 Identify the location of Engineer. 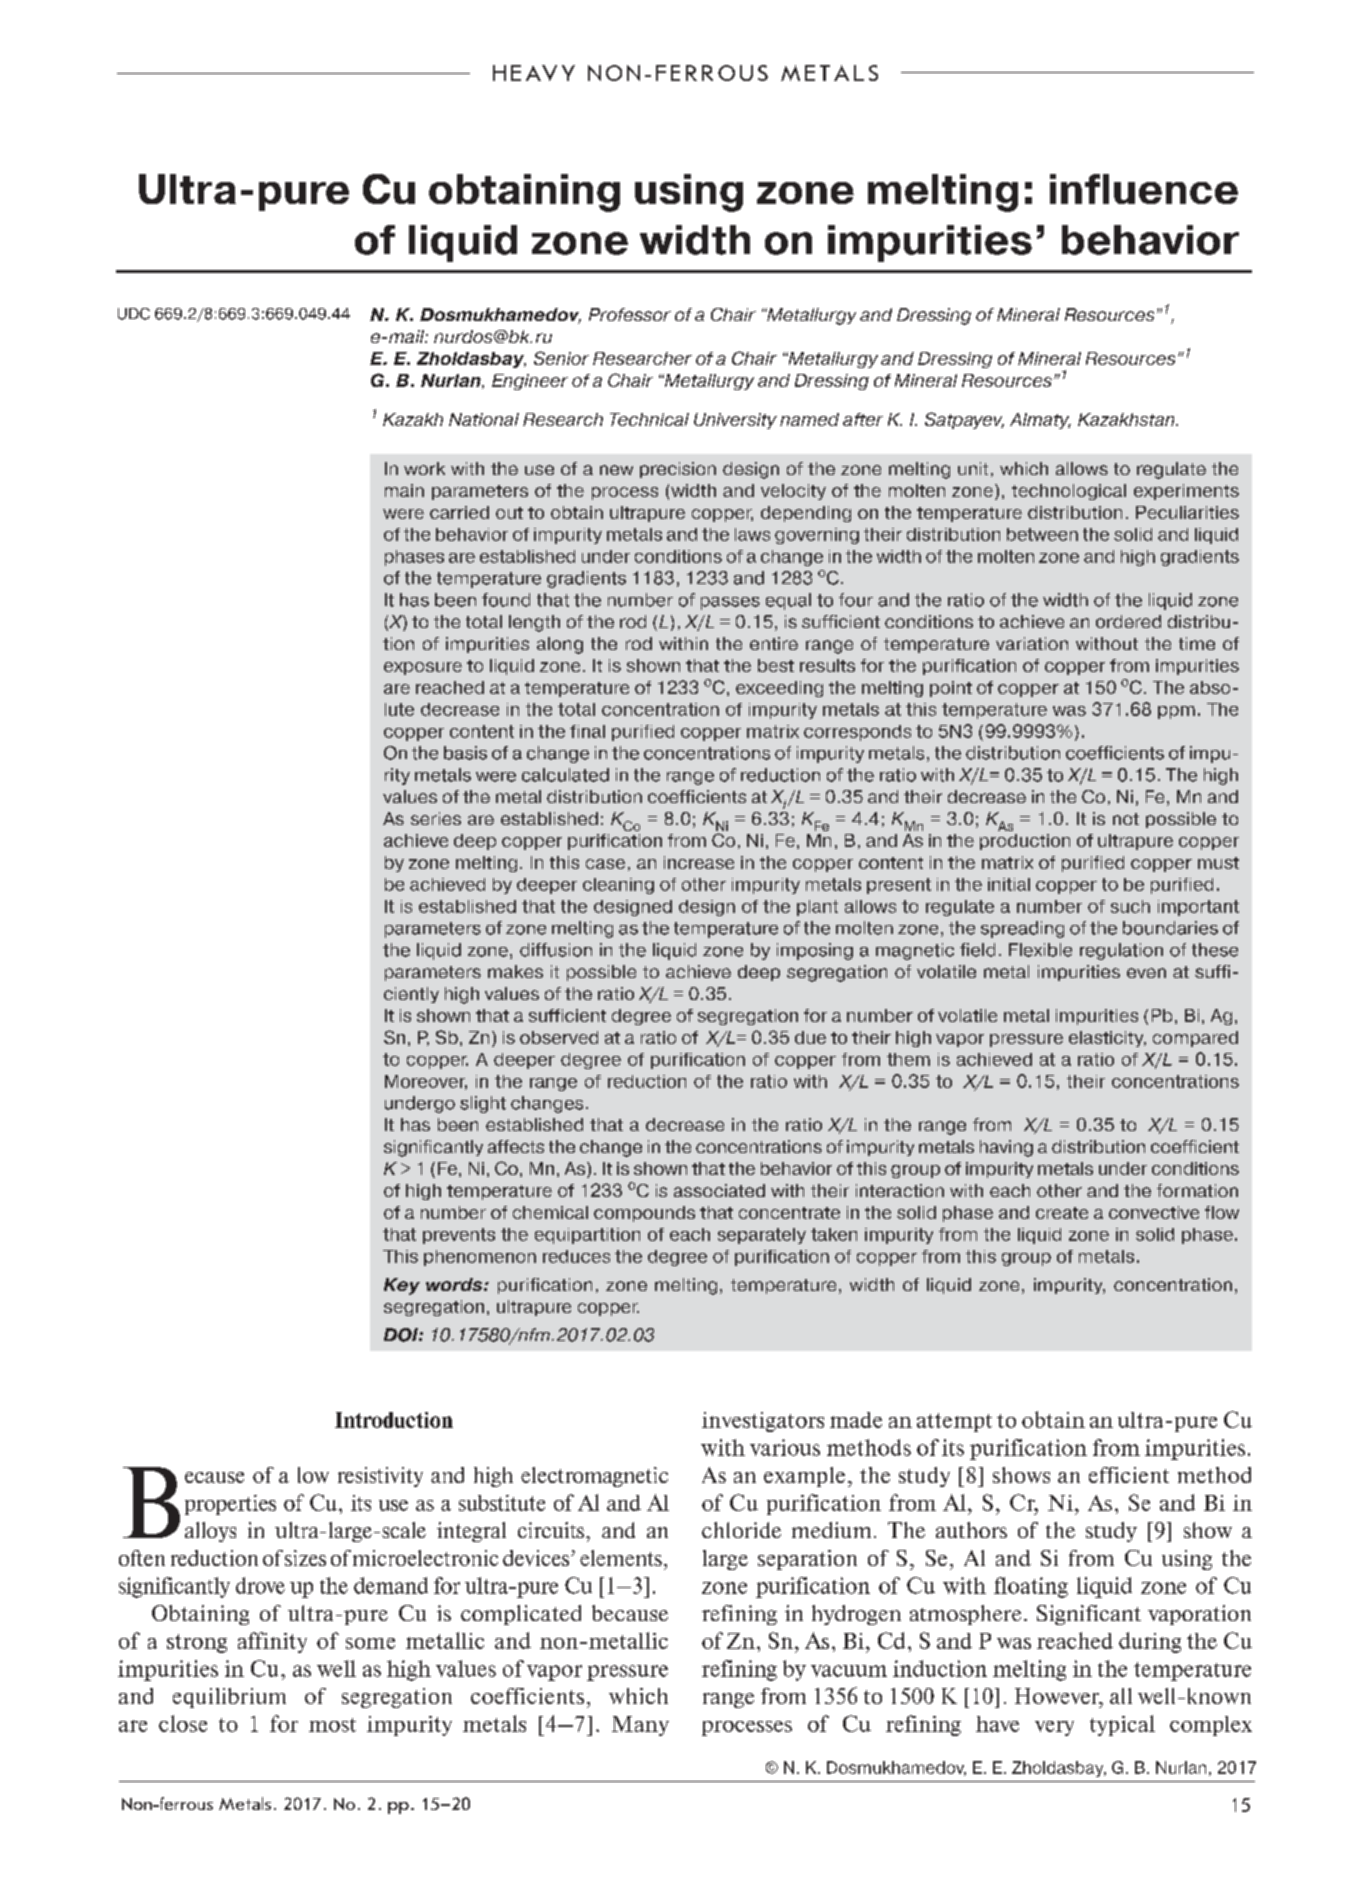
(530, 382).
